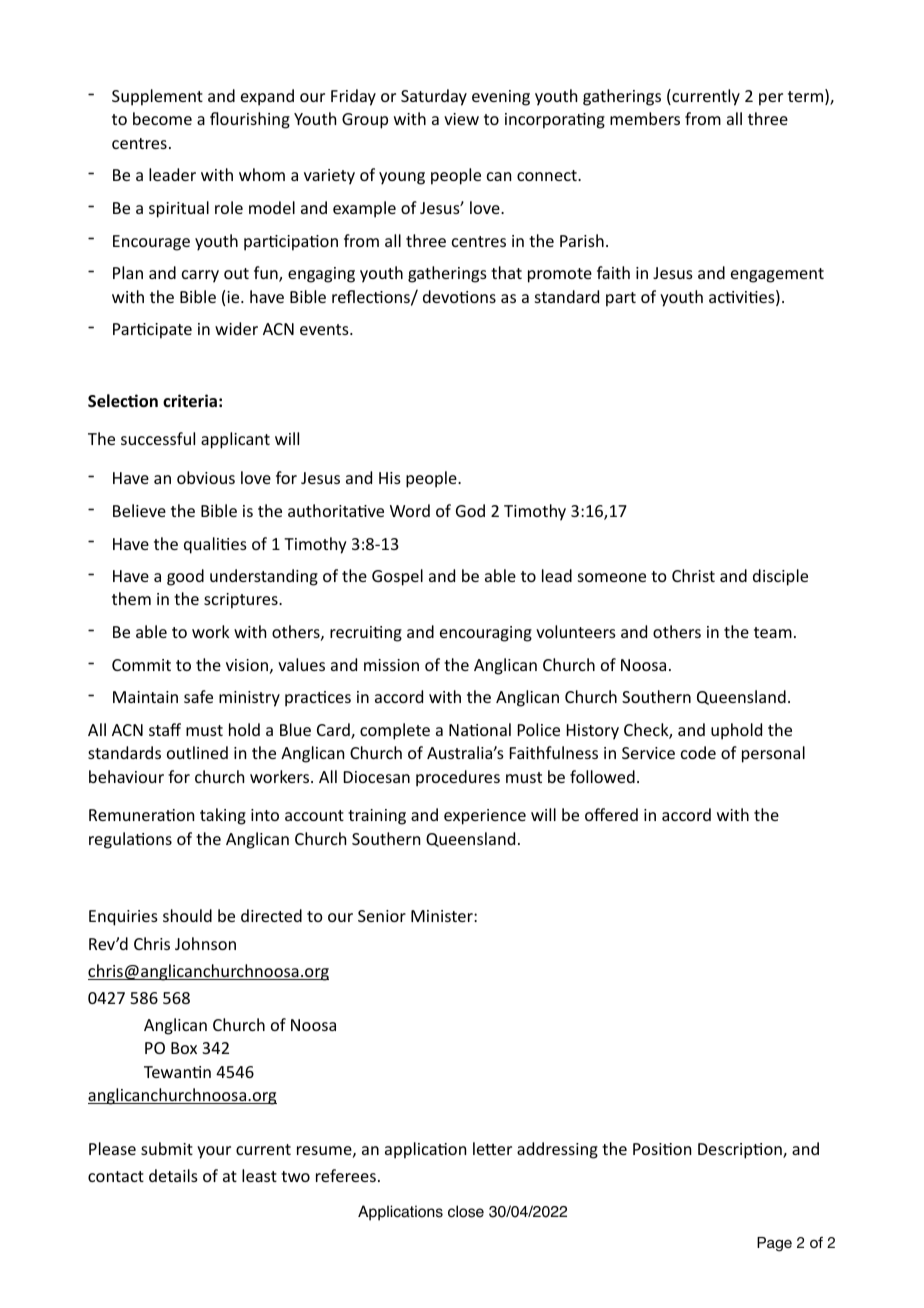 This document has width=924, height=1308. What do you see at coordinates (780, 577) in the document?
I see `disciple` at bounding box center [780, 577].
